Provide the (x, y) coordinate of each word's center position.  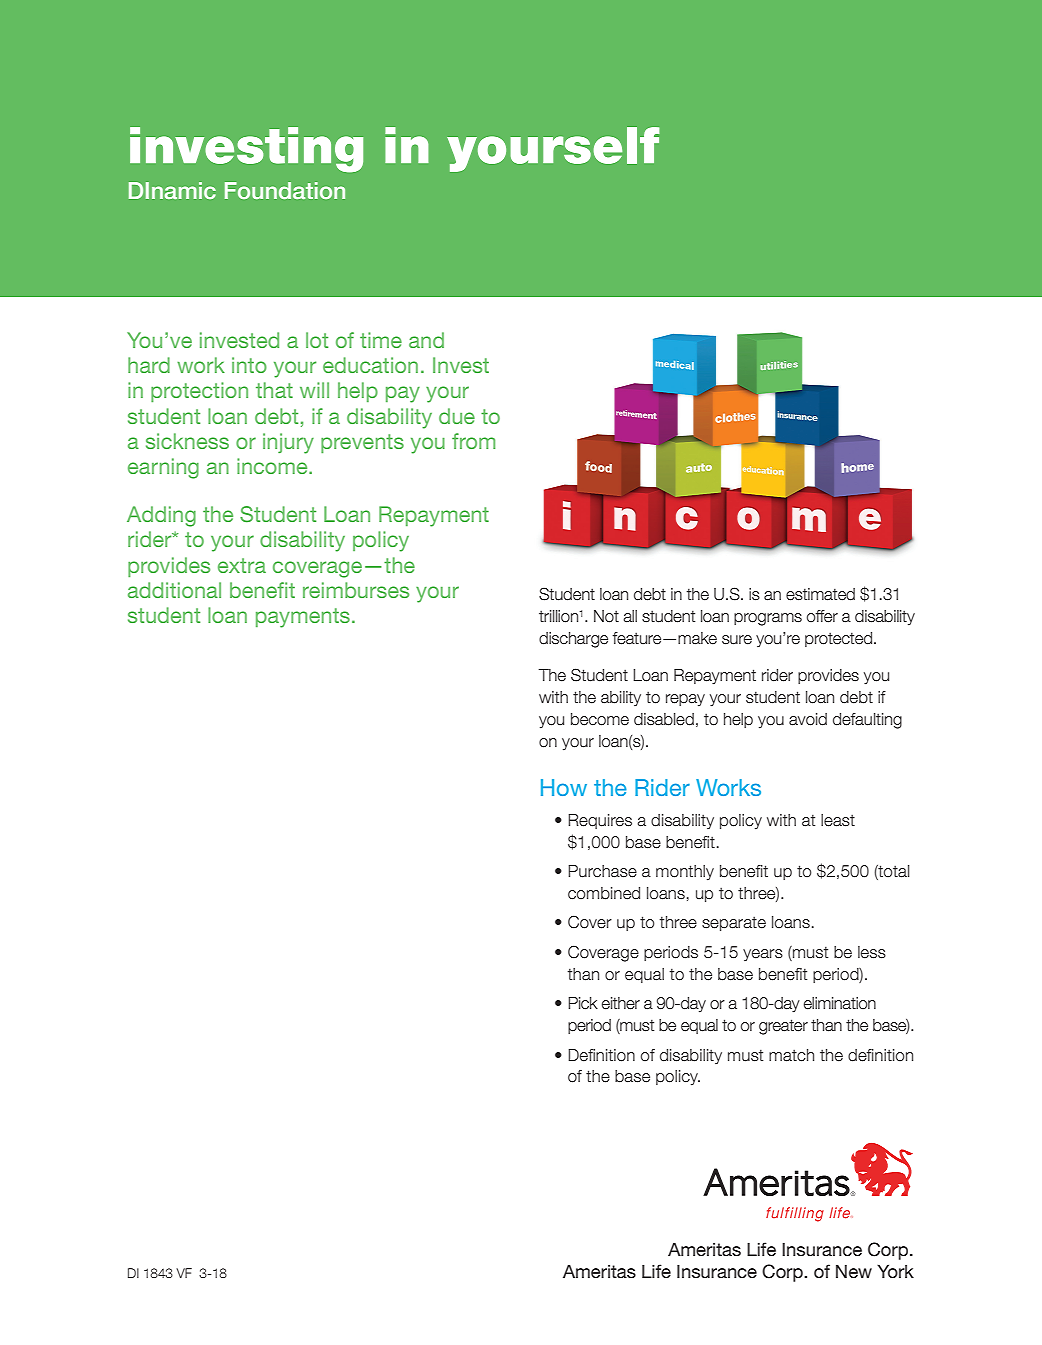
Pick (583, 1003)
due (457, 416)
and (426, 340)
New (854, 1271)
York (895, 1271)
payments (303, 618)
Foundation (285, 190)
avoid (808, 719)
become (600, 719)
